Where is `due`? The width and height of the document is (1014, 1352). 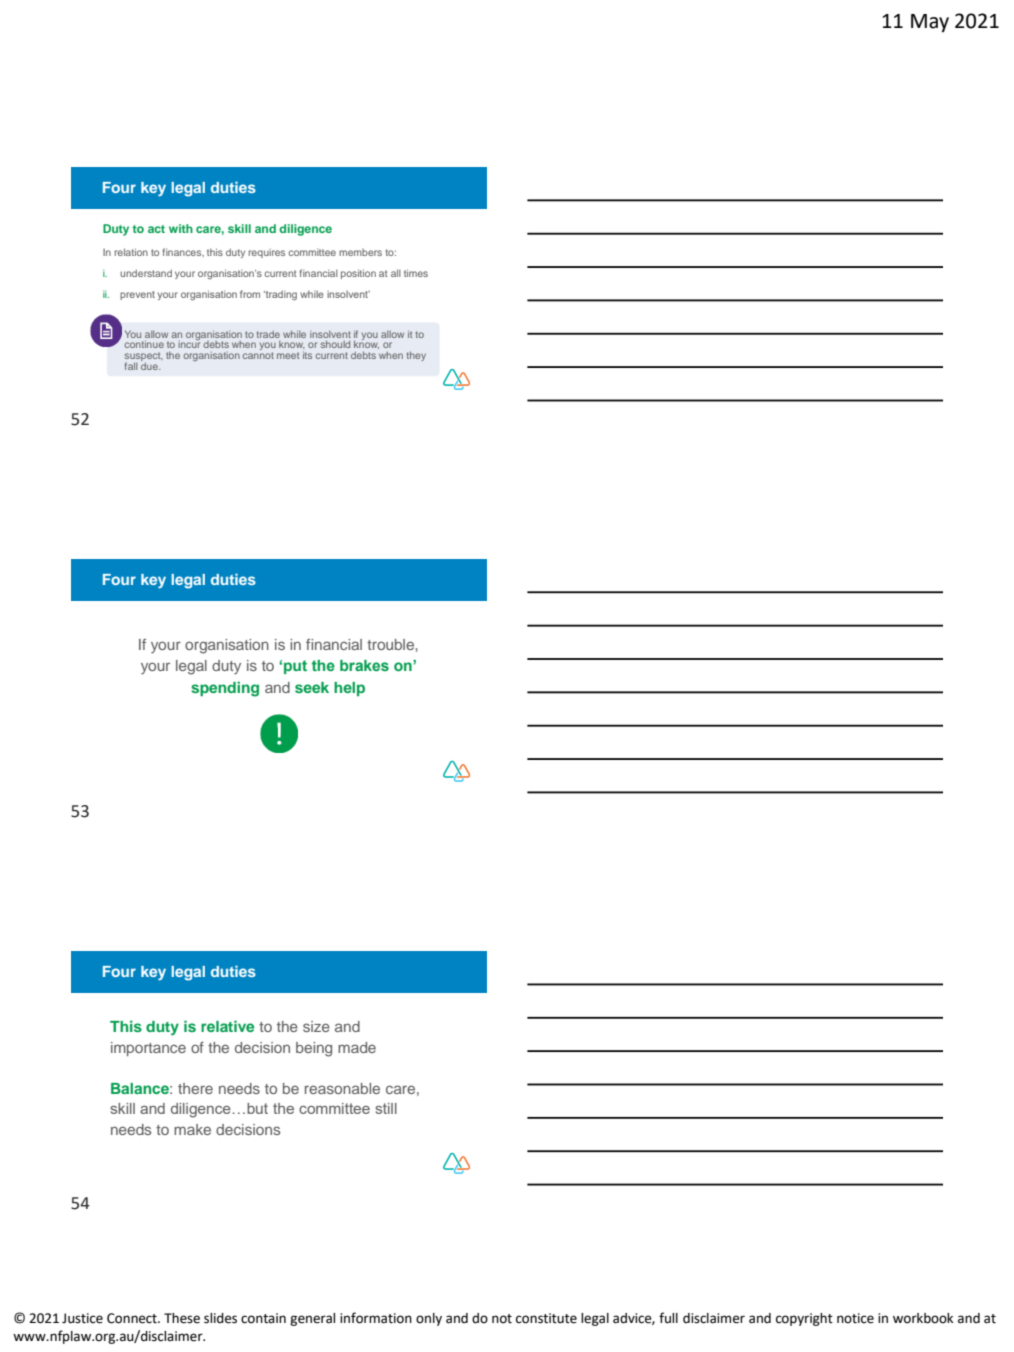 due is located at coordinates (150, 365).
